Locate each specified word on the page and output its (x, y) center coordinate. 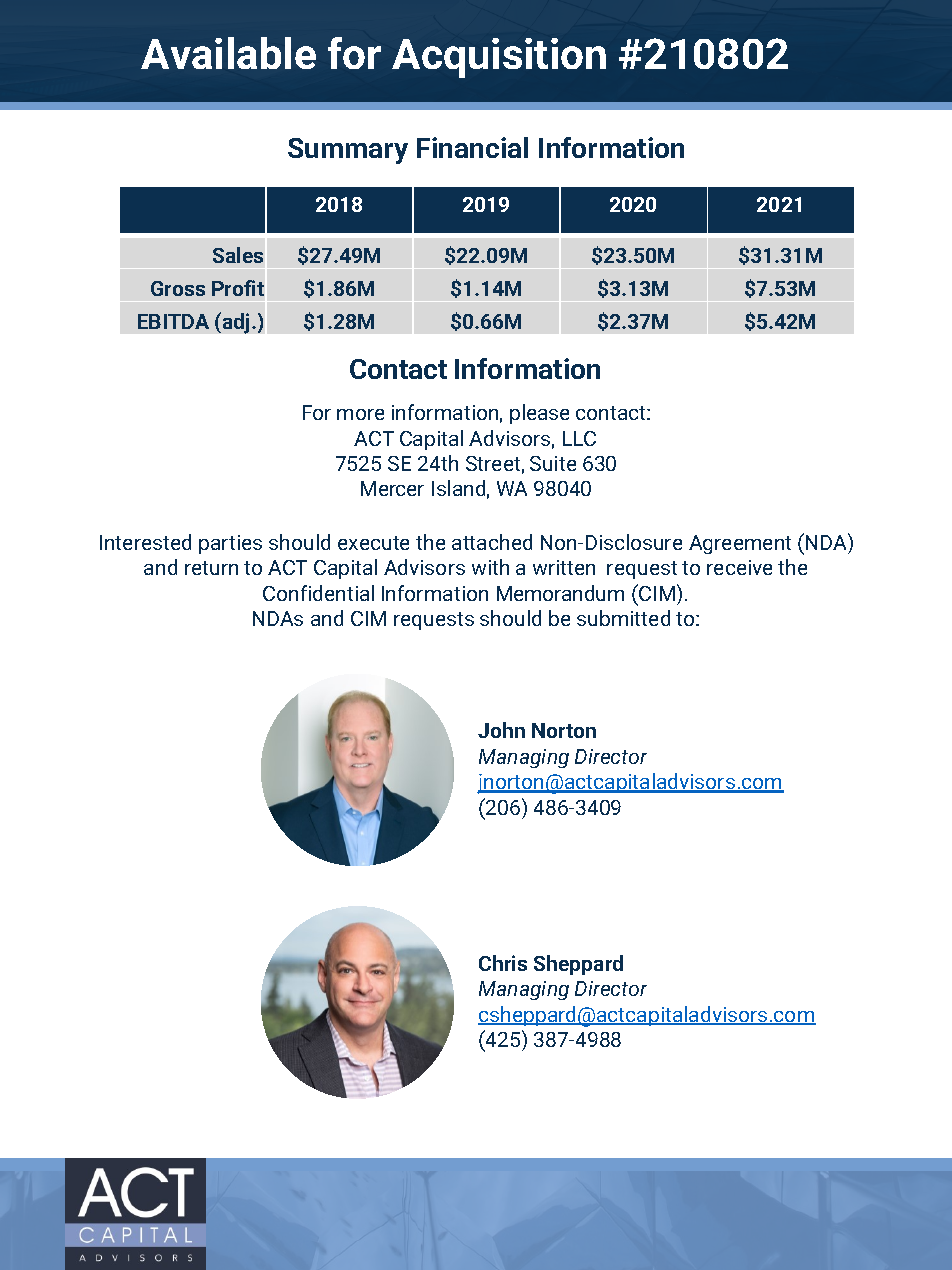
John (501, 730)
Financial (472, 147)
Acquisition (499, 58)
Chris (503, 963)
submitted (623, 618)
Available (229, 53)
